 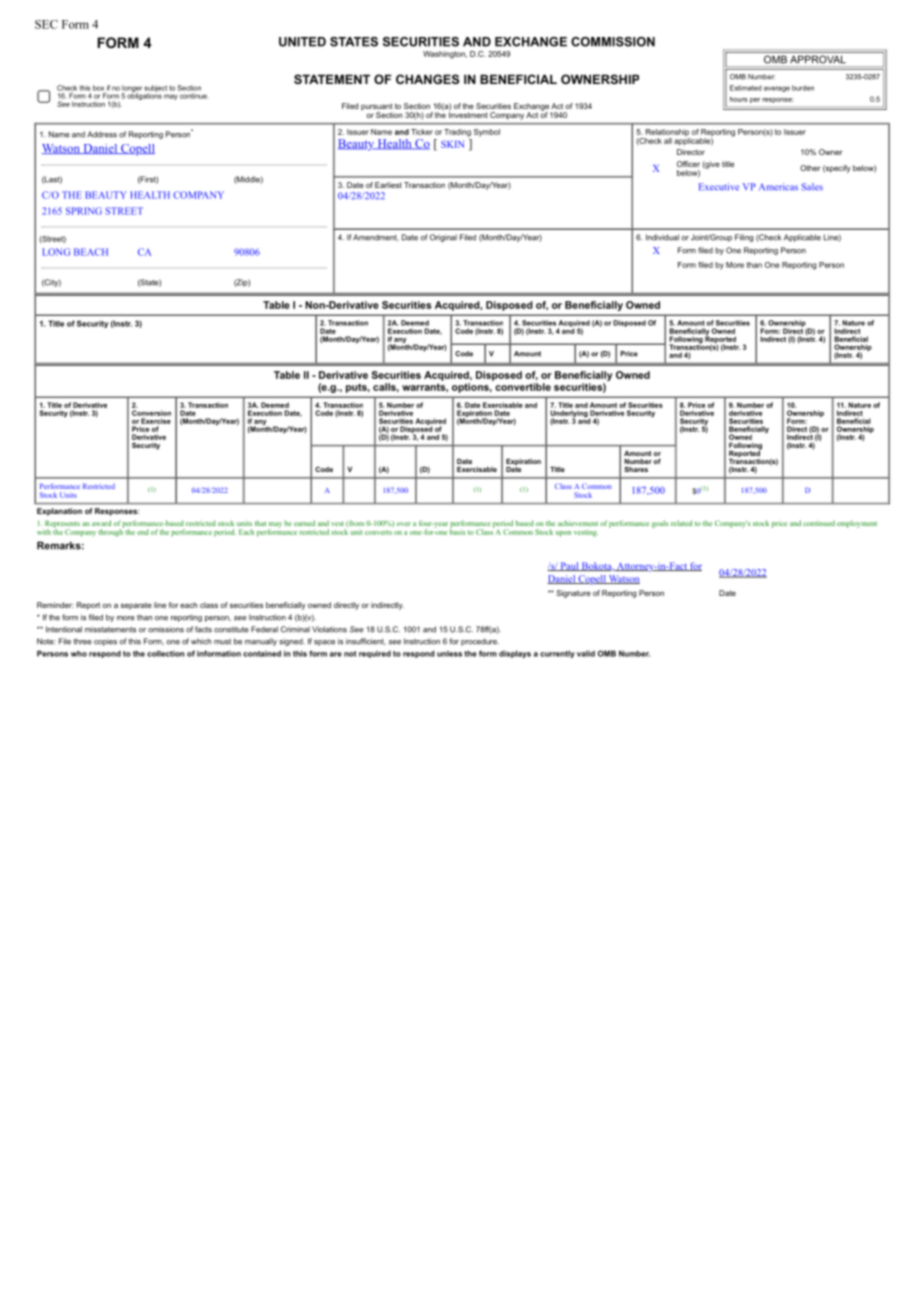 I want to click on SPRING, so click(x=84, y=211).
